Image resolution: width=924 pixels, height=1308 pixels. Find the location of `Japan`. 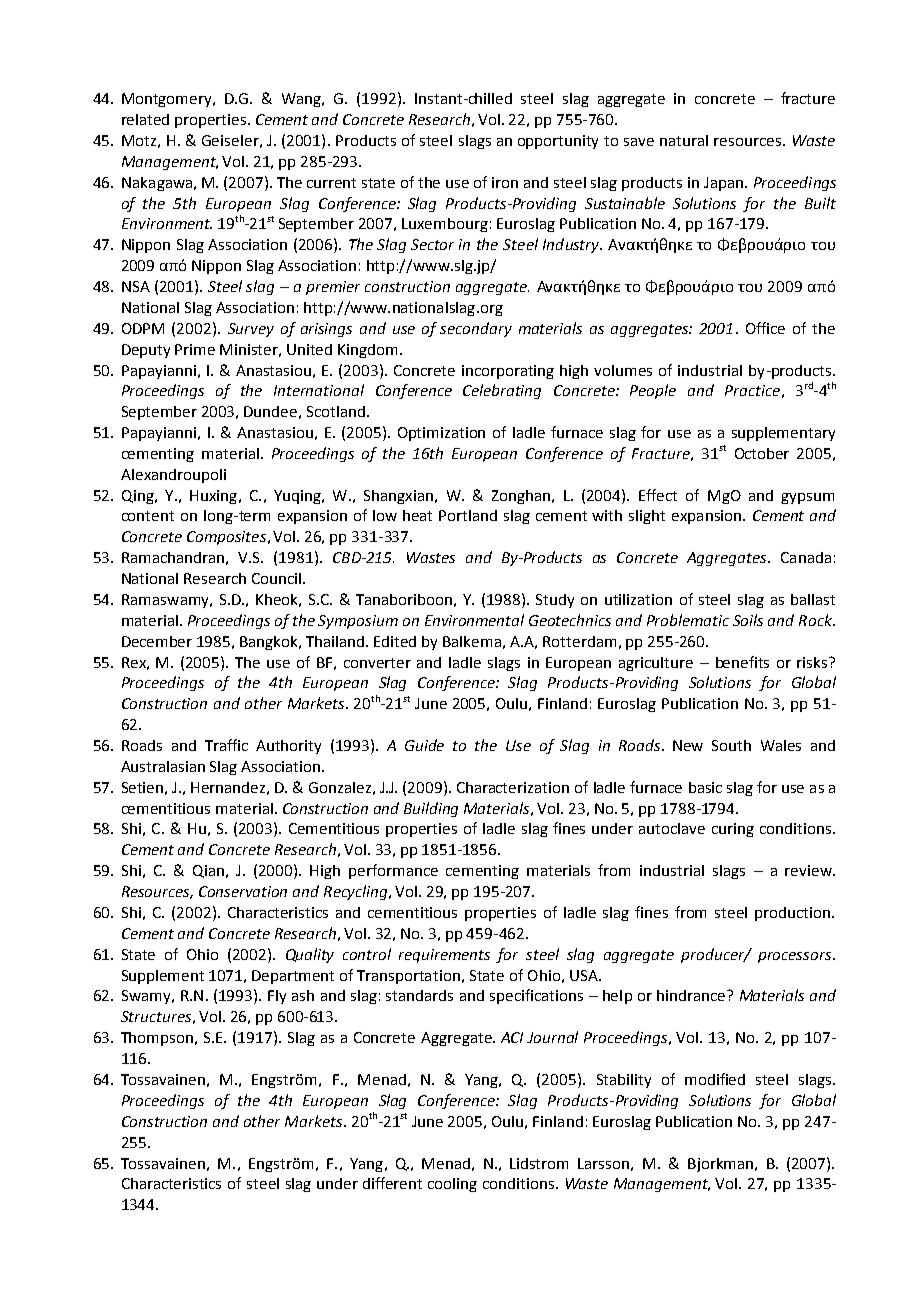

Japan is located at coordinates (723, 184).
